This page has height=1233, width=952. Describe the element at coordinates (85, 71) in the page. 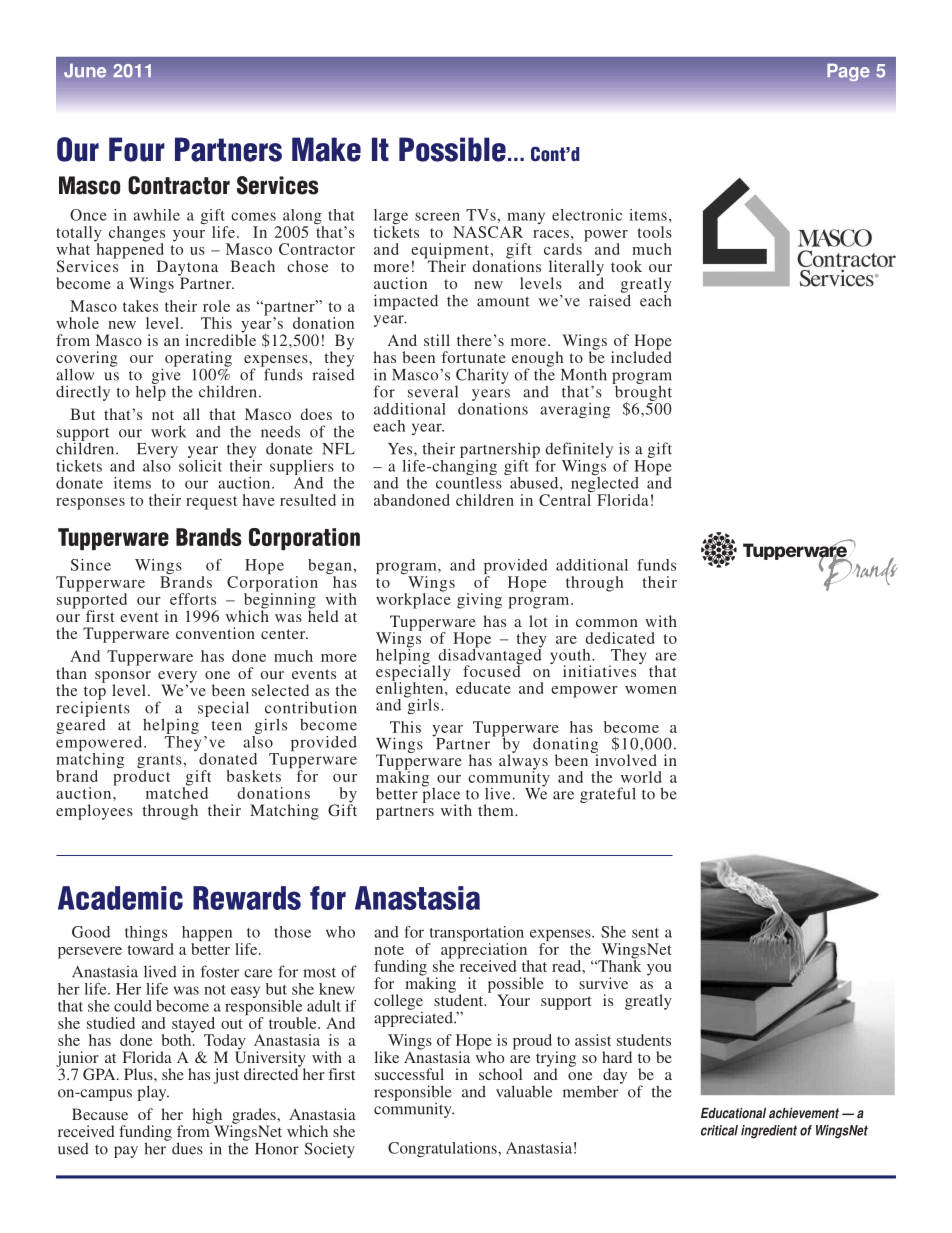

I see `June` at that location.
